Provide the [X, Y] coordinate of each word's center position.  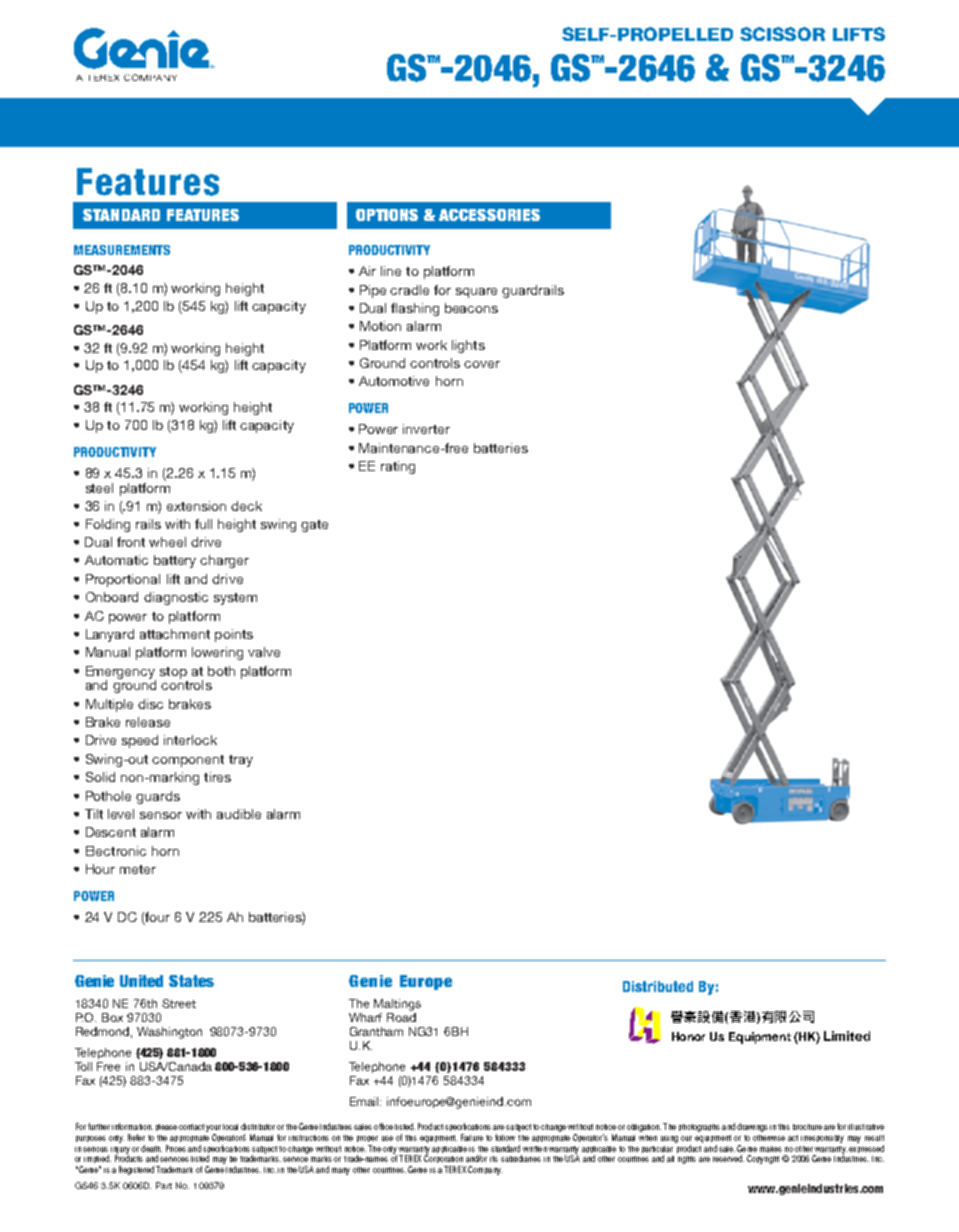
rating [398, 467]
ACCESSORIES [489, 215]
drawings [752, 1127]
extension [196, 506]
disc [150, 704]
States [191, 981]
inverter [426, 429]
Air [367, 271]
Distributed [658, 986]
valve [264, 652]
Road [401, 1016]
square [476, 293]
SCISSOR [782, 34]
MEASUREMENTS [122, 250]
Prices [176, 1148]
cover [482, 364]
